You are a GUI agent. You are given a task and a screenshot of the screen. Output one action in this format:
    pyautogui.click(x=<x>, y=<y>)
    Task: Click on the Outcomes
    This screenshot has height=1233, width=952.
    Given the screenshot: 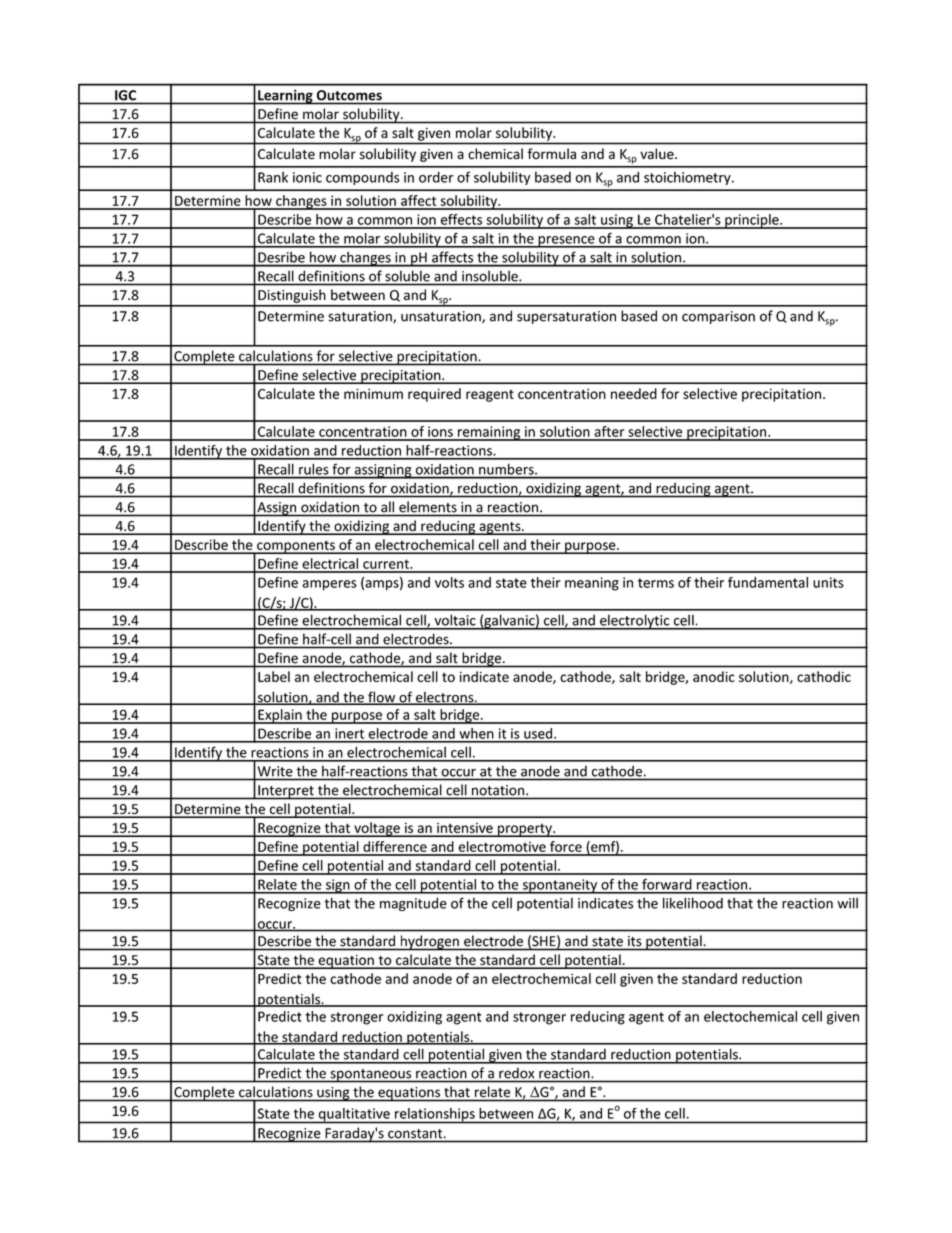 What is the action you would take?
    pyautogui.click(x=349, y=95)
